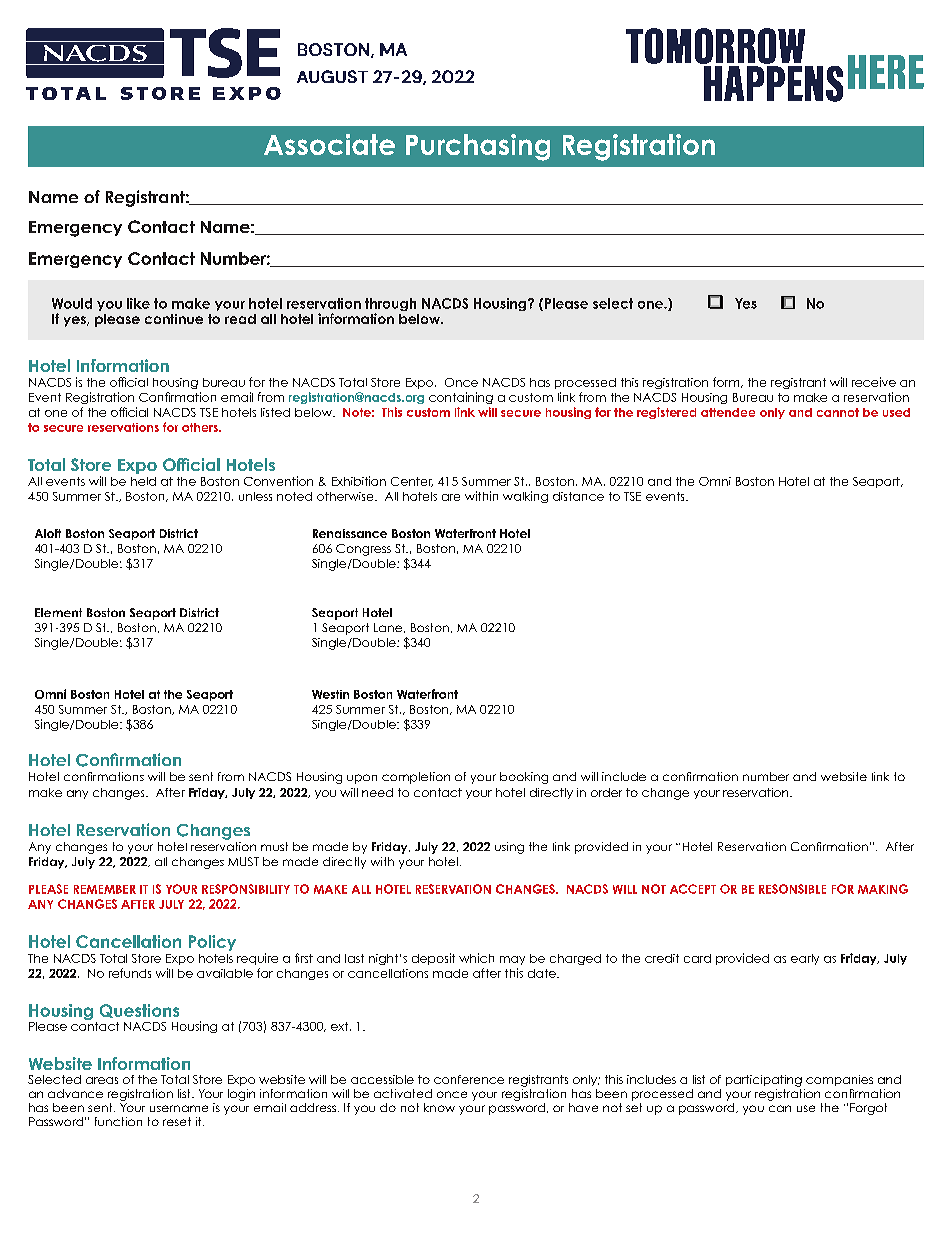  What do you see at coordinates (874, 382) in the image?
I see `receive` at bounding box center [874, 382].
